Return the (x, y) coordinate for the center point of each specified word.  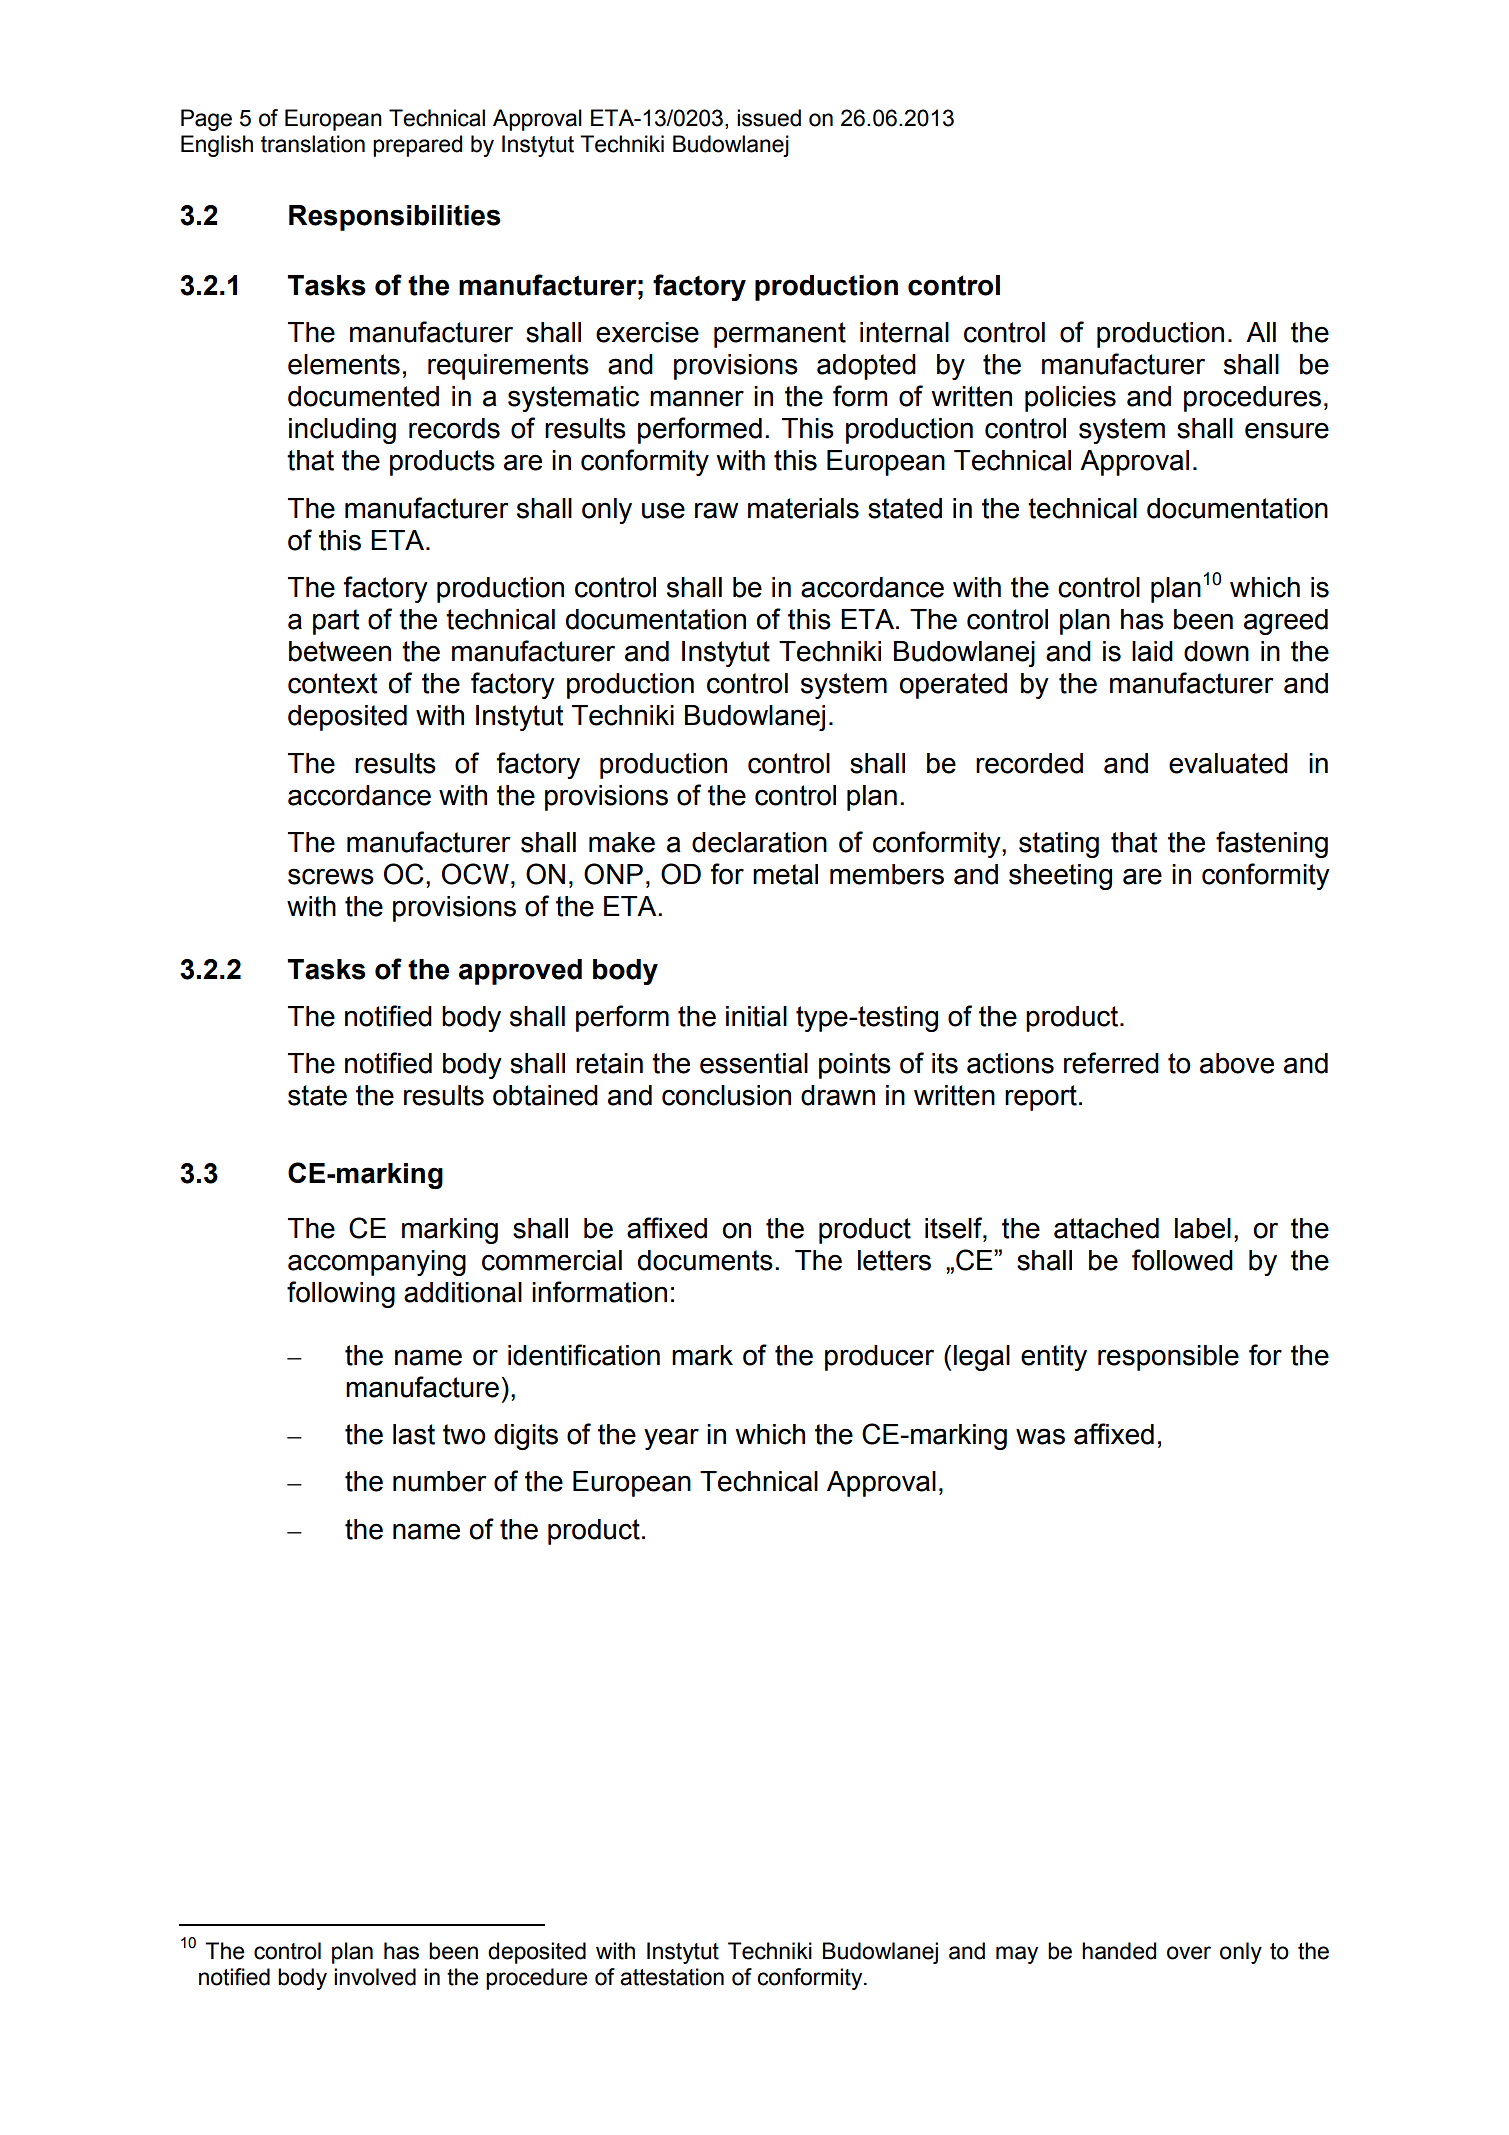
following (341, 1294)
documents (705, 1260)
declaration (759, 842)
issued (769, 118)
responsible (1168, 1358)
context (333, 683)
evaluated (1228, 763)
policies (1070, 399)
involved (375, 1977)
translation (313, 144)
